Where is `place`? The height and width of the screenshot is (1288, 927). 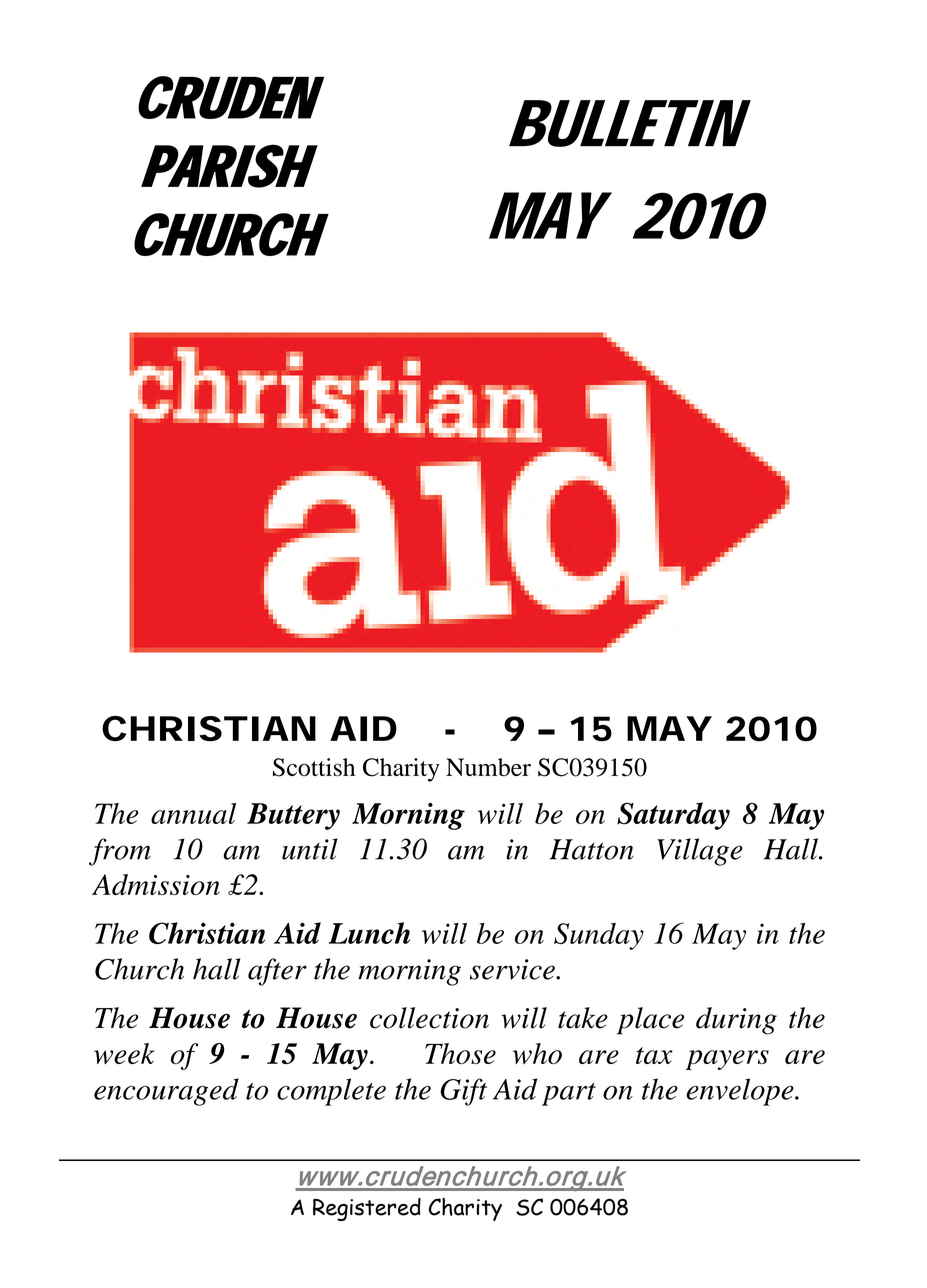 place is located at coordinates (650, 1021).
